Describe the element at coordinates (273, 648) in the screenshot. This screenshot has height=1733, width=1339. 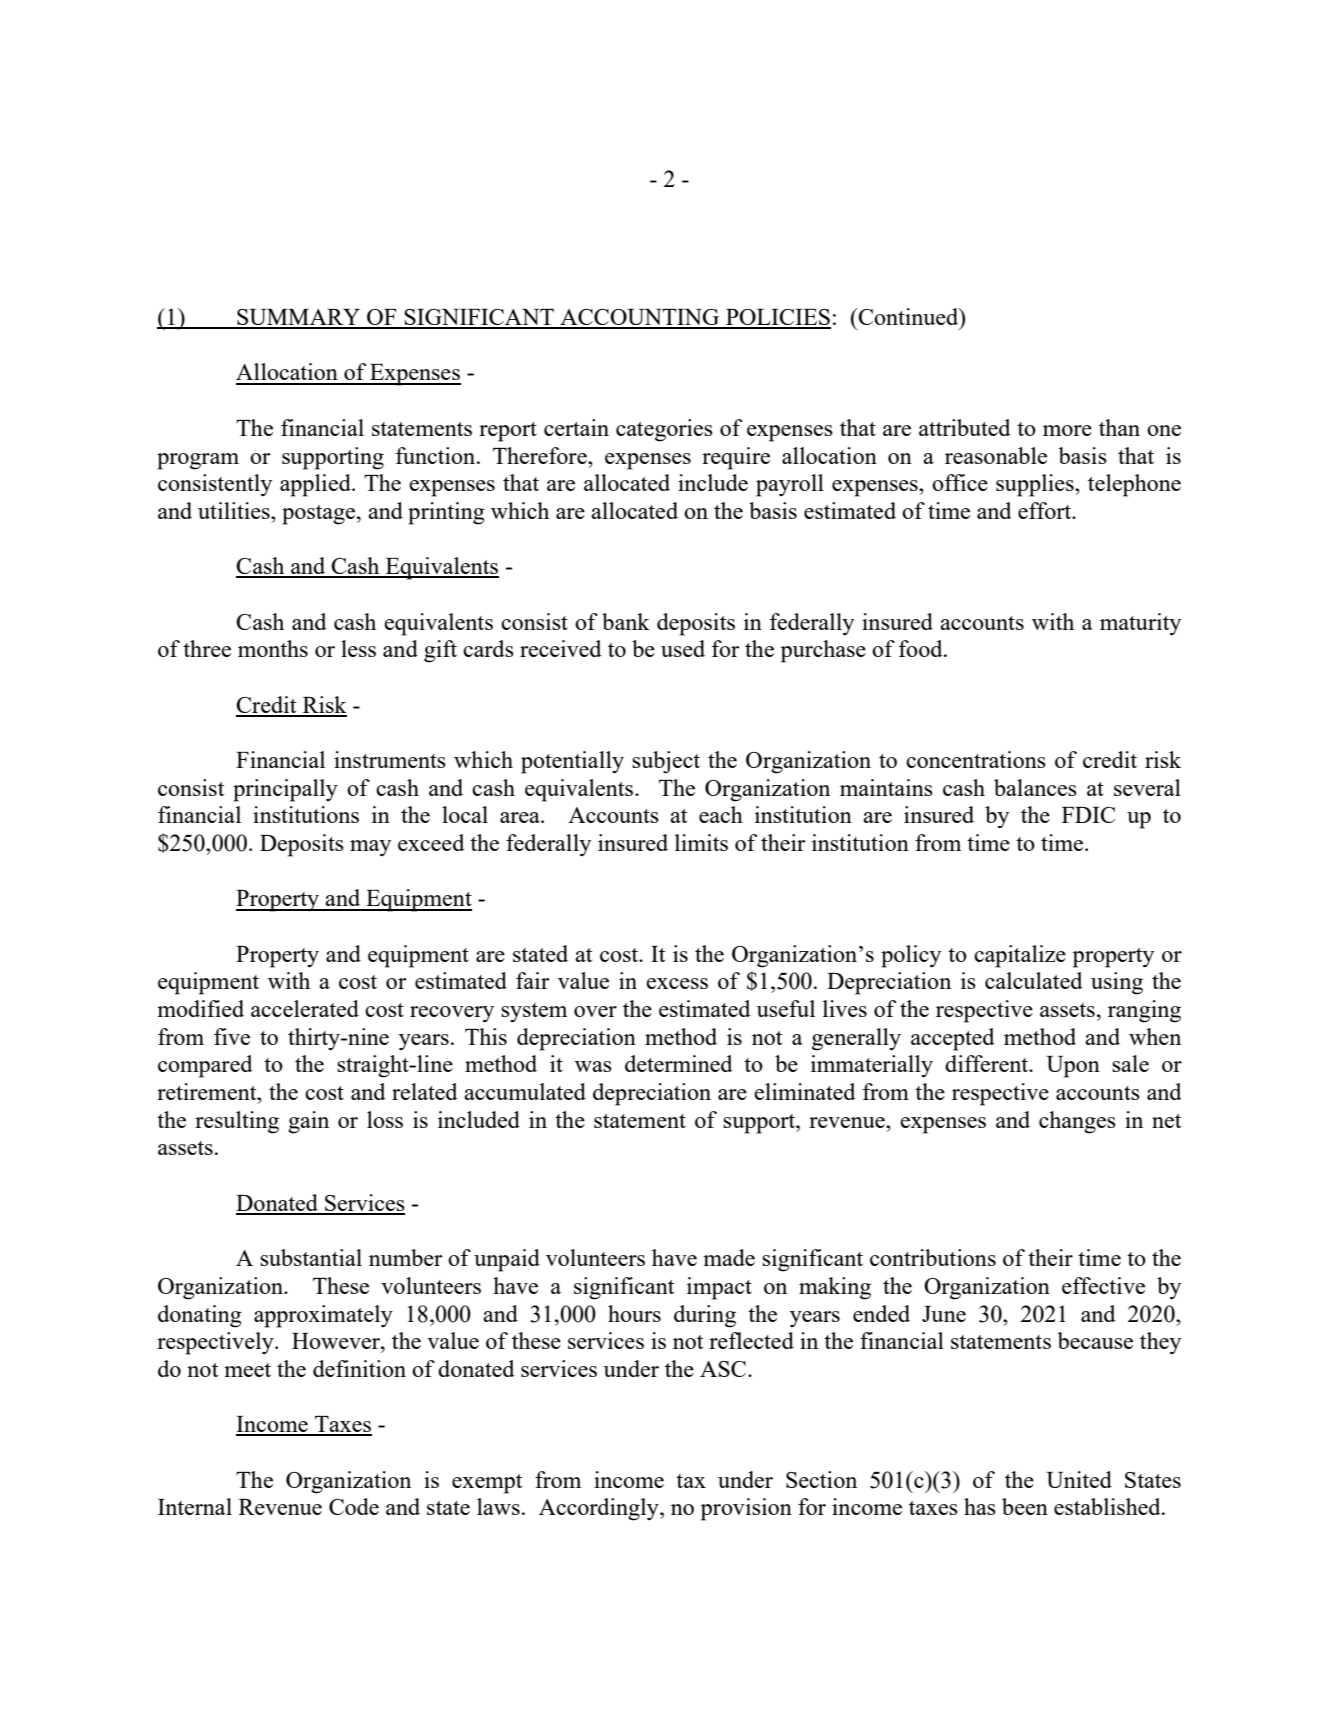
I see `months` at that location.
